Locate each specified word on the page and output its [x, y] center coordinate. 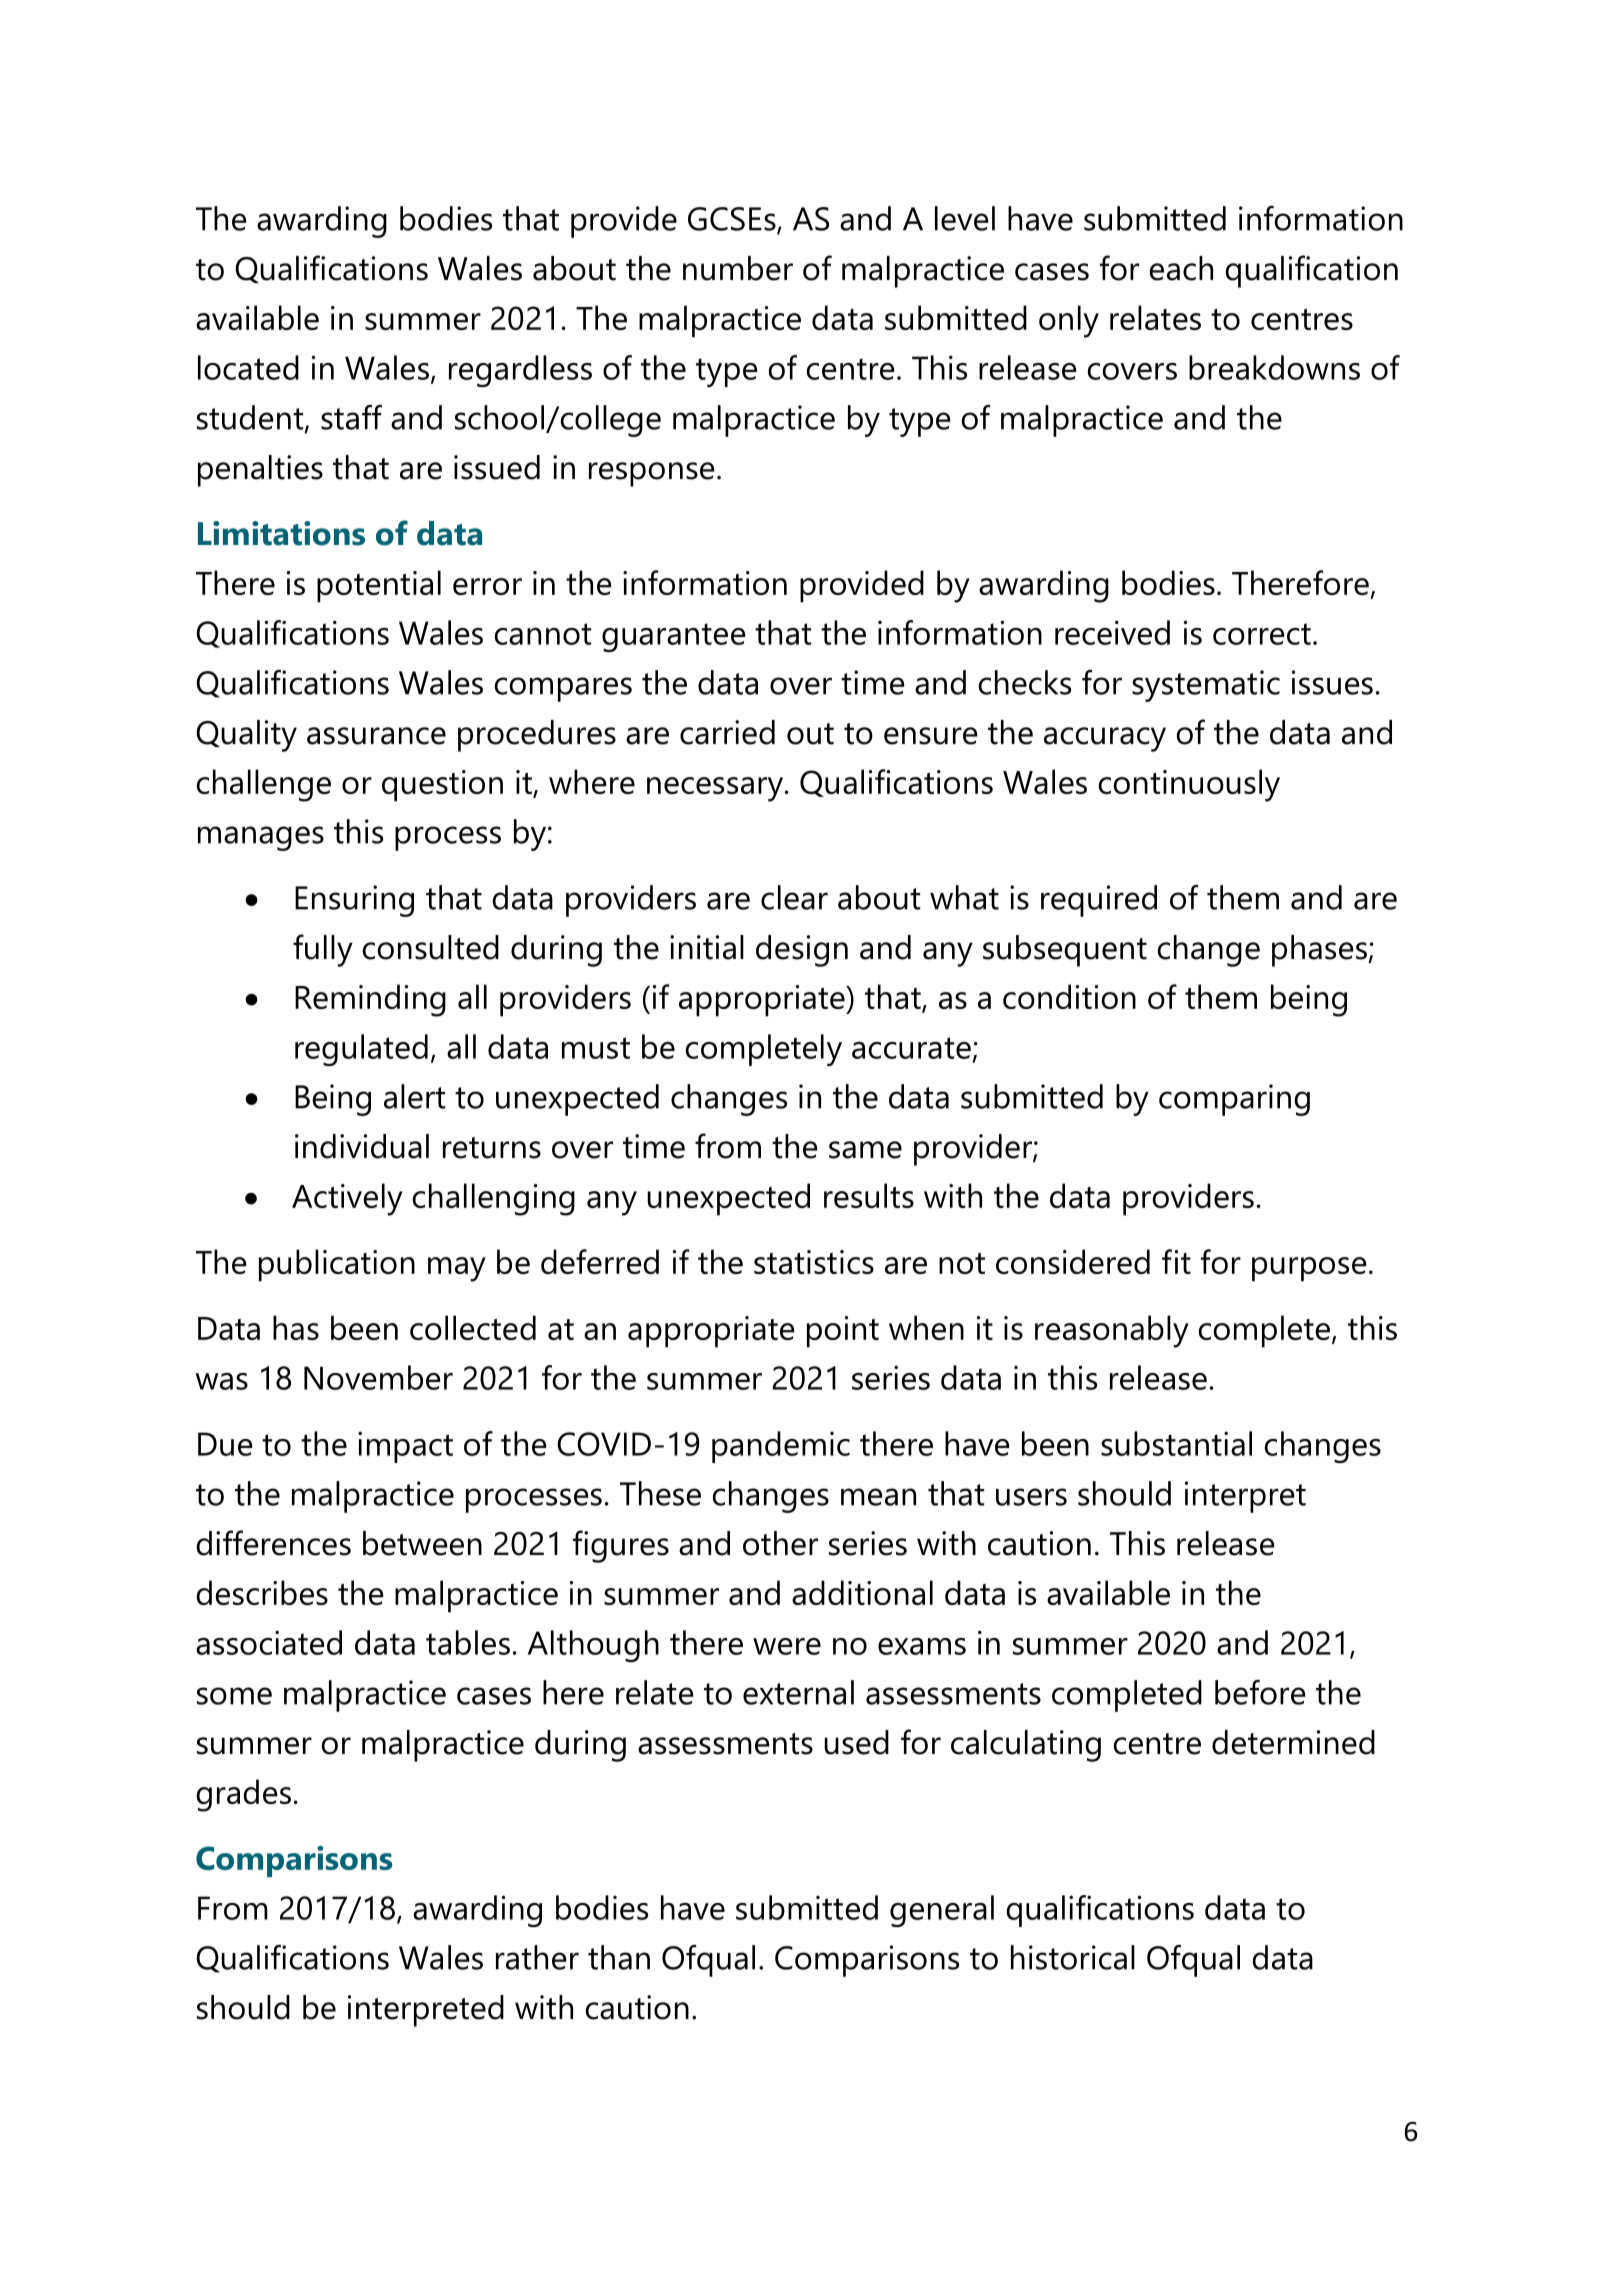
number [738, 268]
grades [243, 1795]
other [780, 1543]
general [942, 1911]
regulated [361, 1050]
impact [405, 1447]
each [1181, 268]
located [248, 367]
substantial [1176, 1443]
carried [727, 732]
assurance [376, 736]
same [865, 1150]
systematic [1206, 686]
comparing [1234, 1100]
